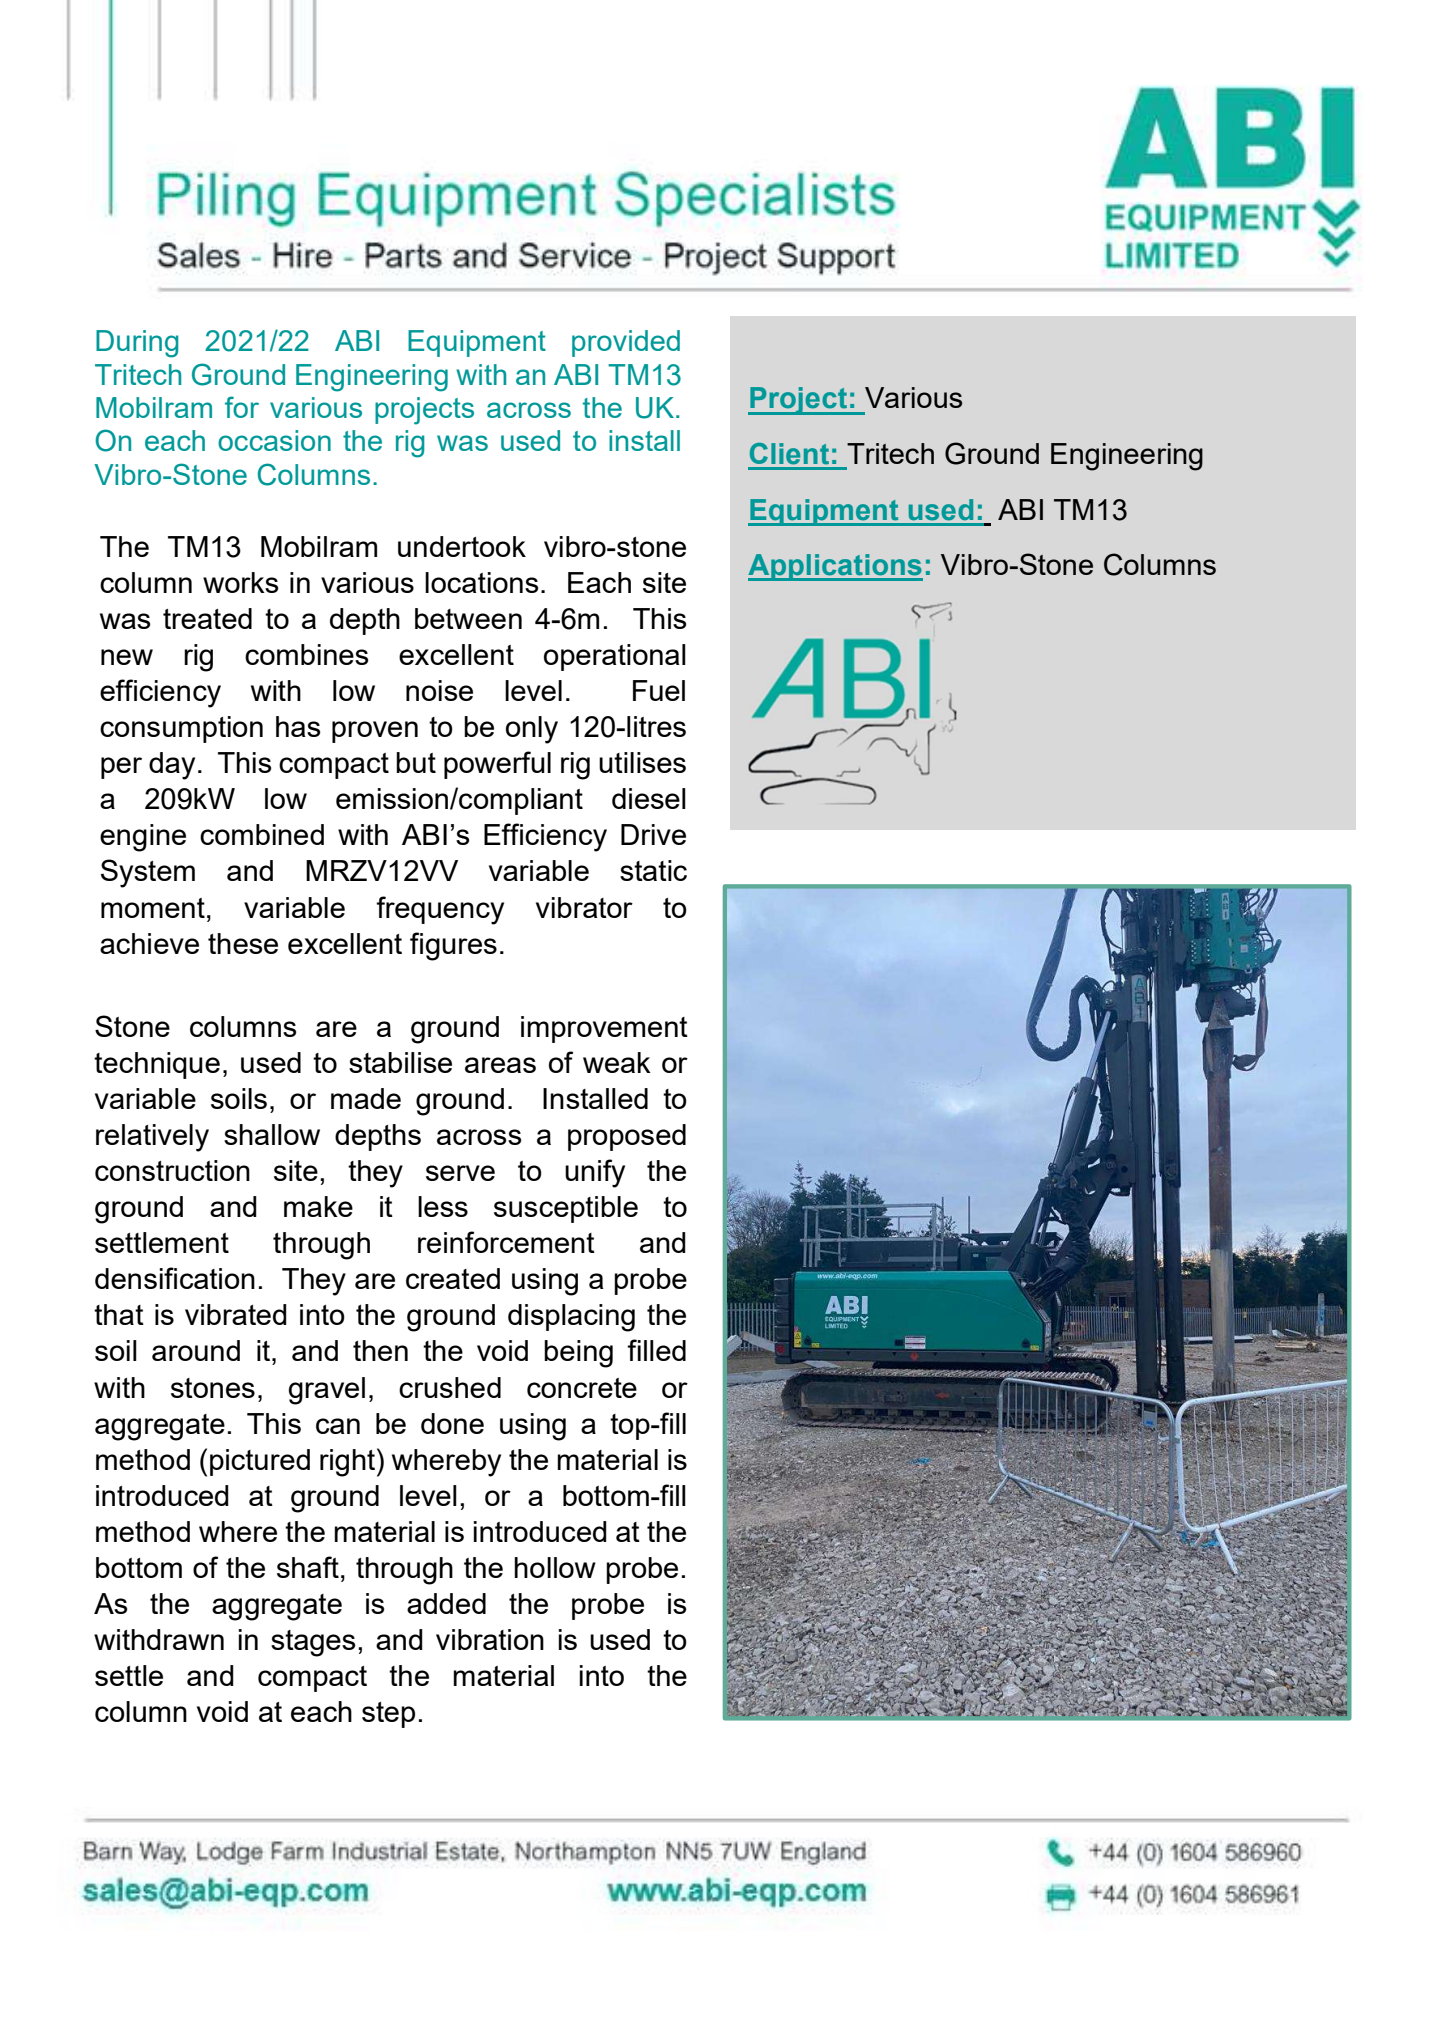 Image resolution: width=1443 pixels, height=2041 pixels. Describe the element at coordinates (835, 567) in the screenshot. I see `Applications` at that location.
